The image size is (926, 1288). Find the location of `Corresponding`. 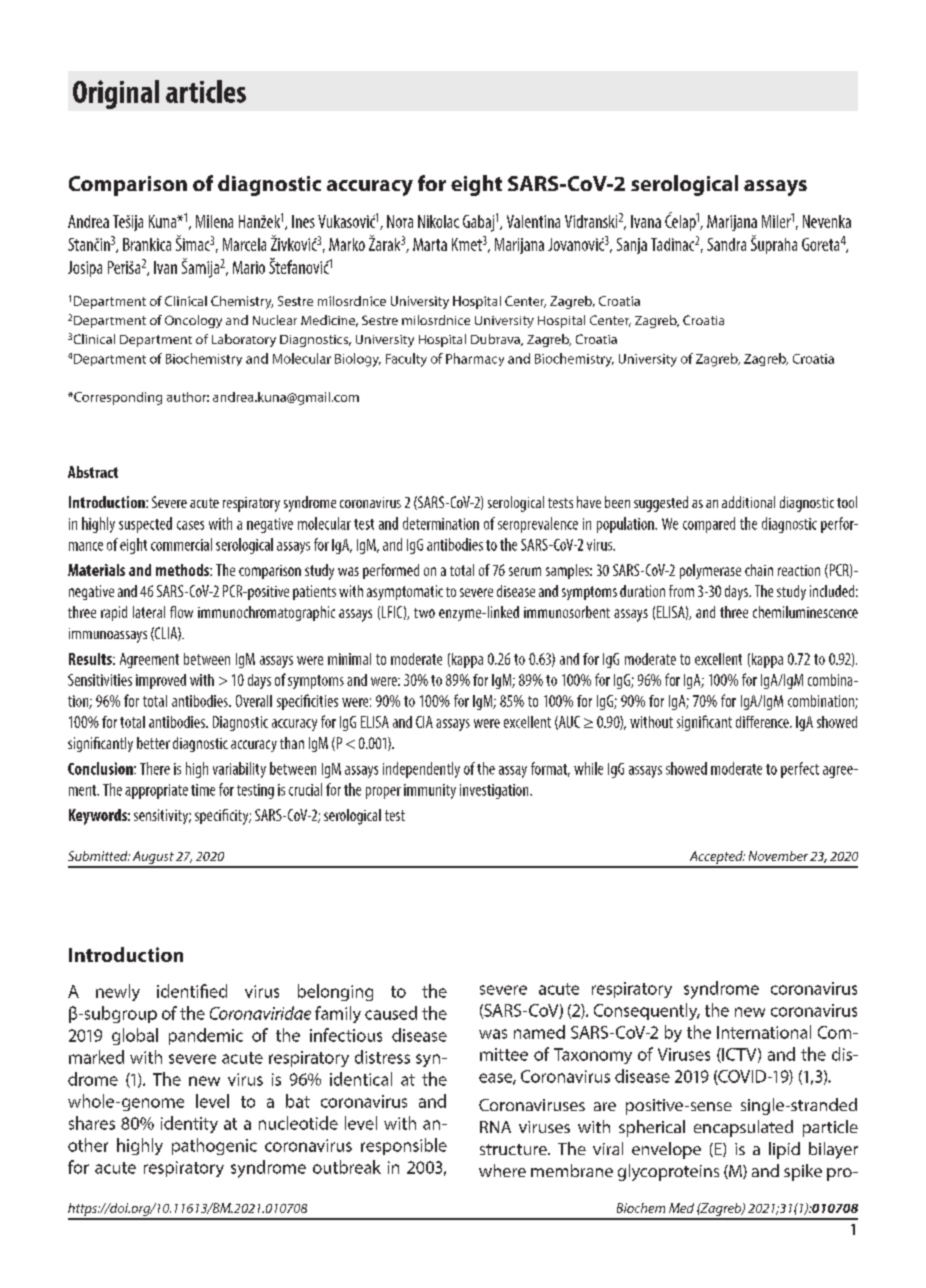

Corresponding is located at coordinates (117, 398).
